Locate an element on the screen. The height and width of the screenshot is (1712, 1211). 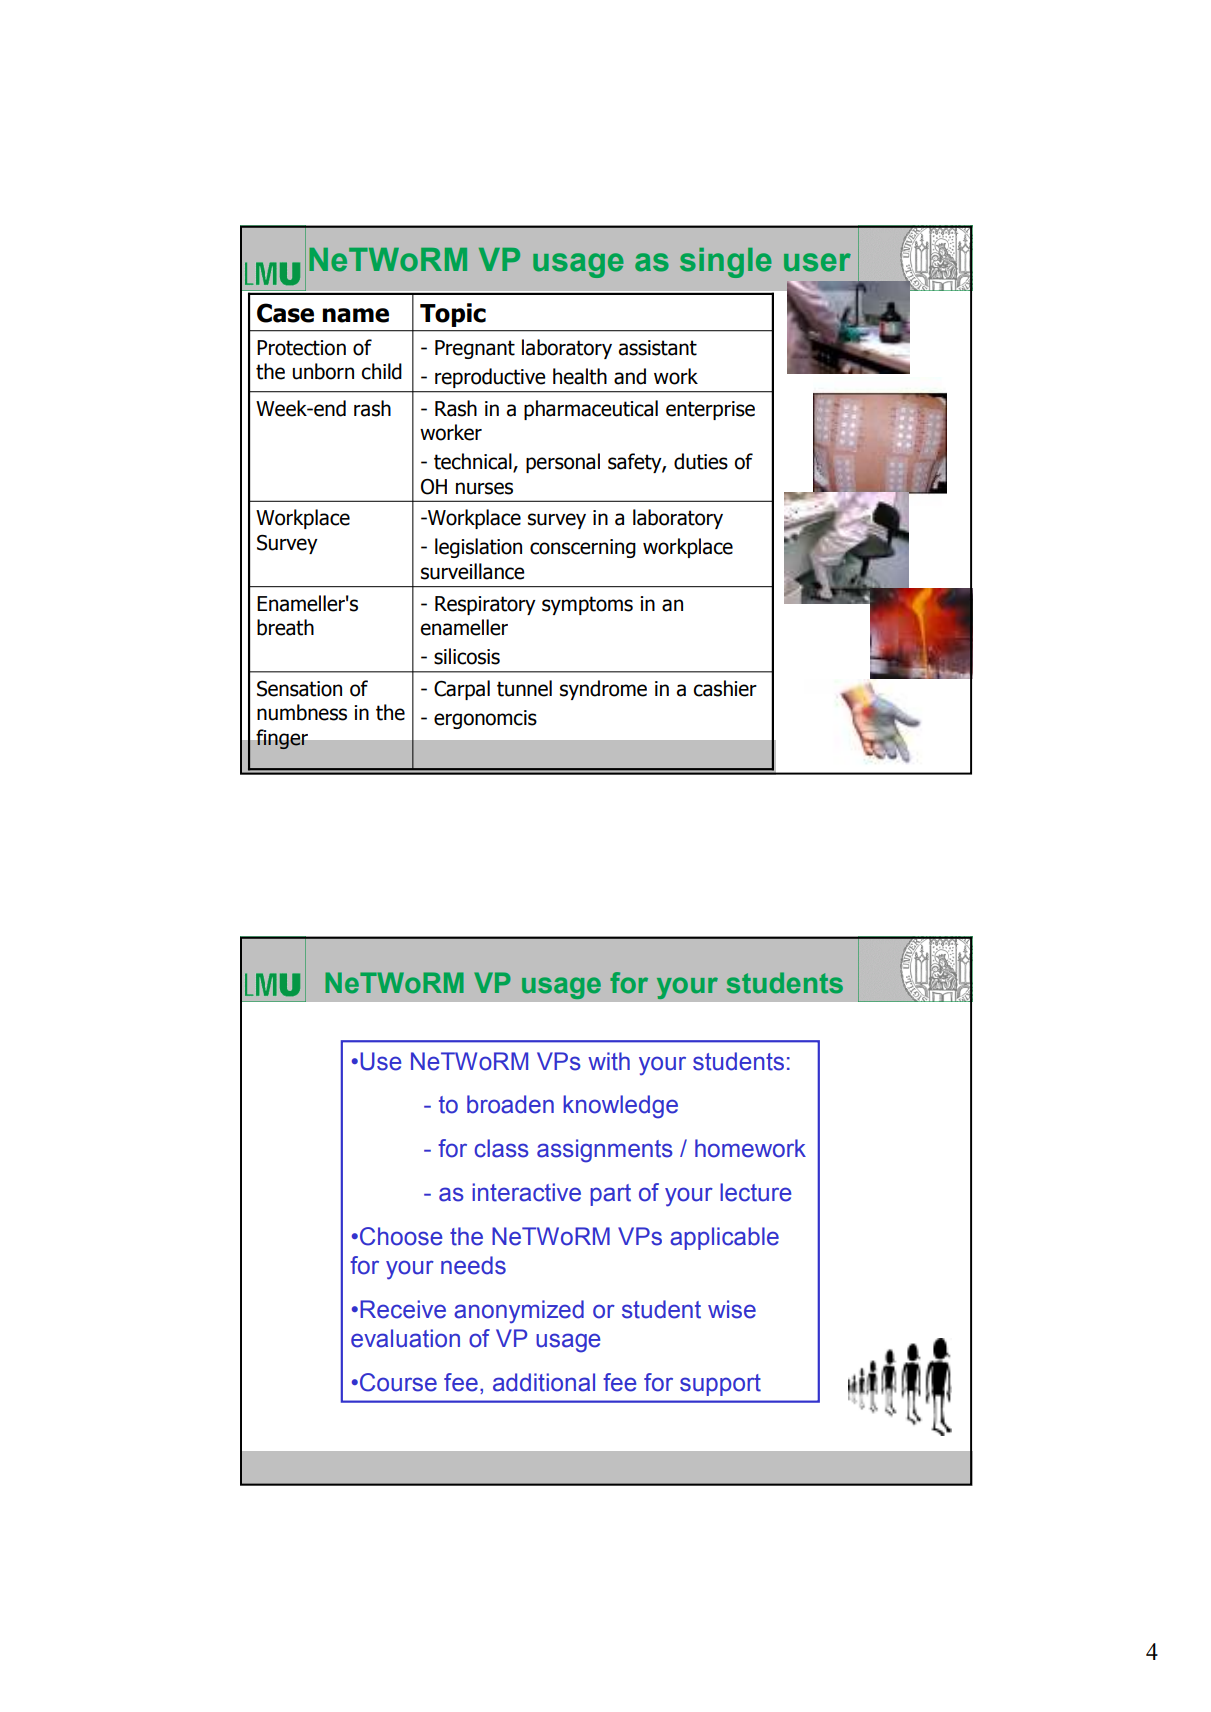
single is located at coordinates (726, 263).
